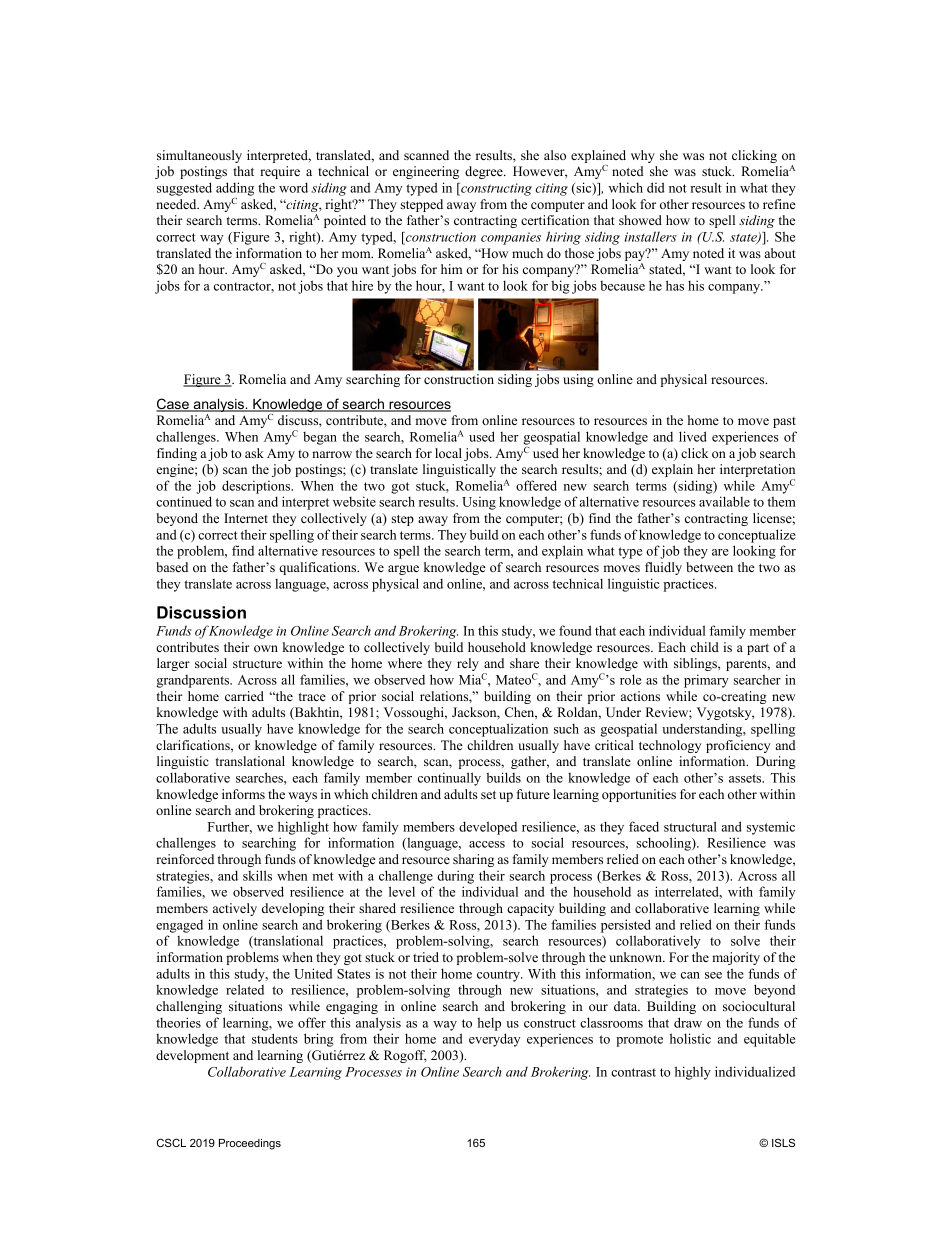 This screenshot has width=952, height=1233. I want to click on degree, so click(485, 172).
